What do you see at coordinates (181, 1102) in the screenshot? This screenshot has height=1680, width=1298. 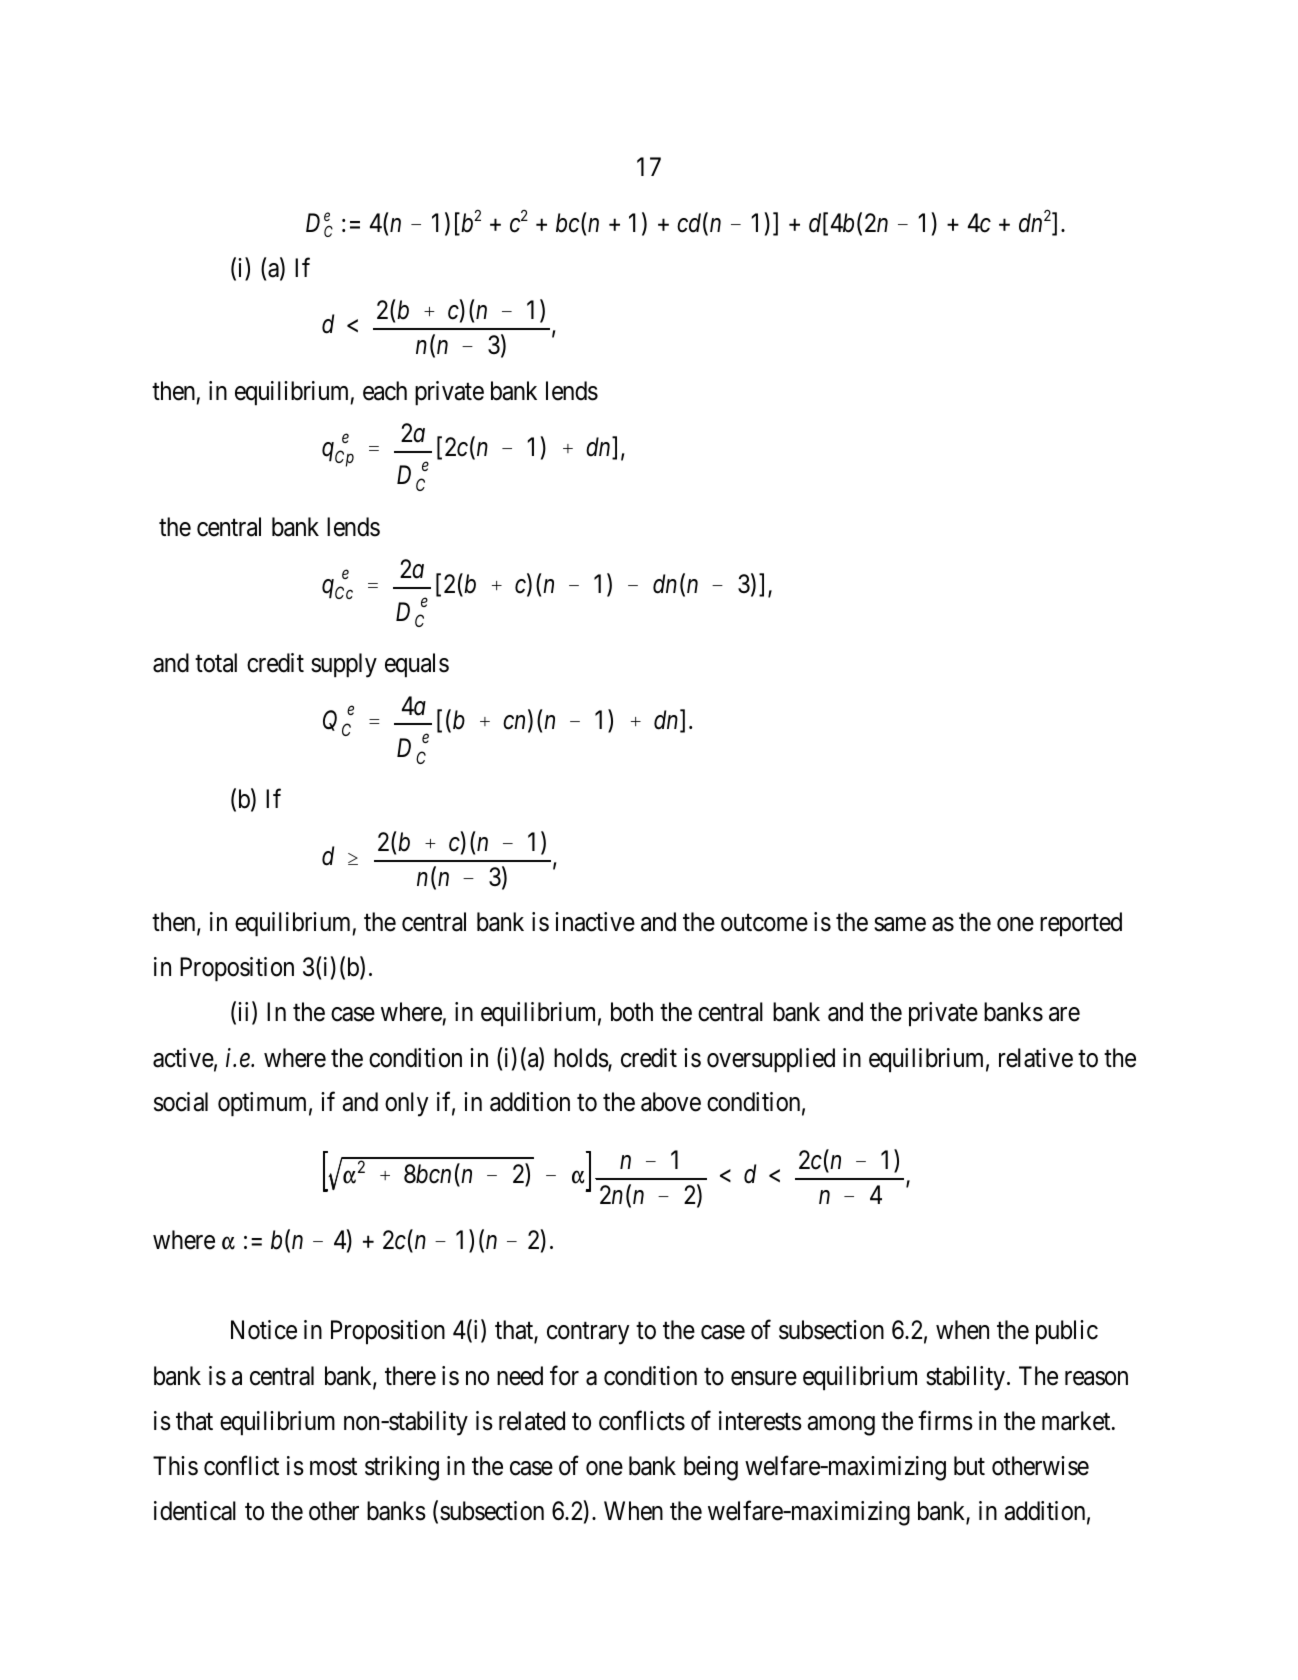 I see `social` at bounding box center [181, 1102].
